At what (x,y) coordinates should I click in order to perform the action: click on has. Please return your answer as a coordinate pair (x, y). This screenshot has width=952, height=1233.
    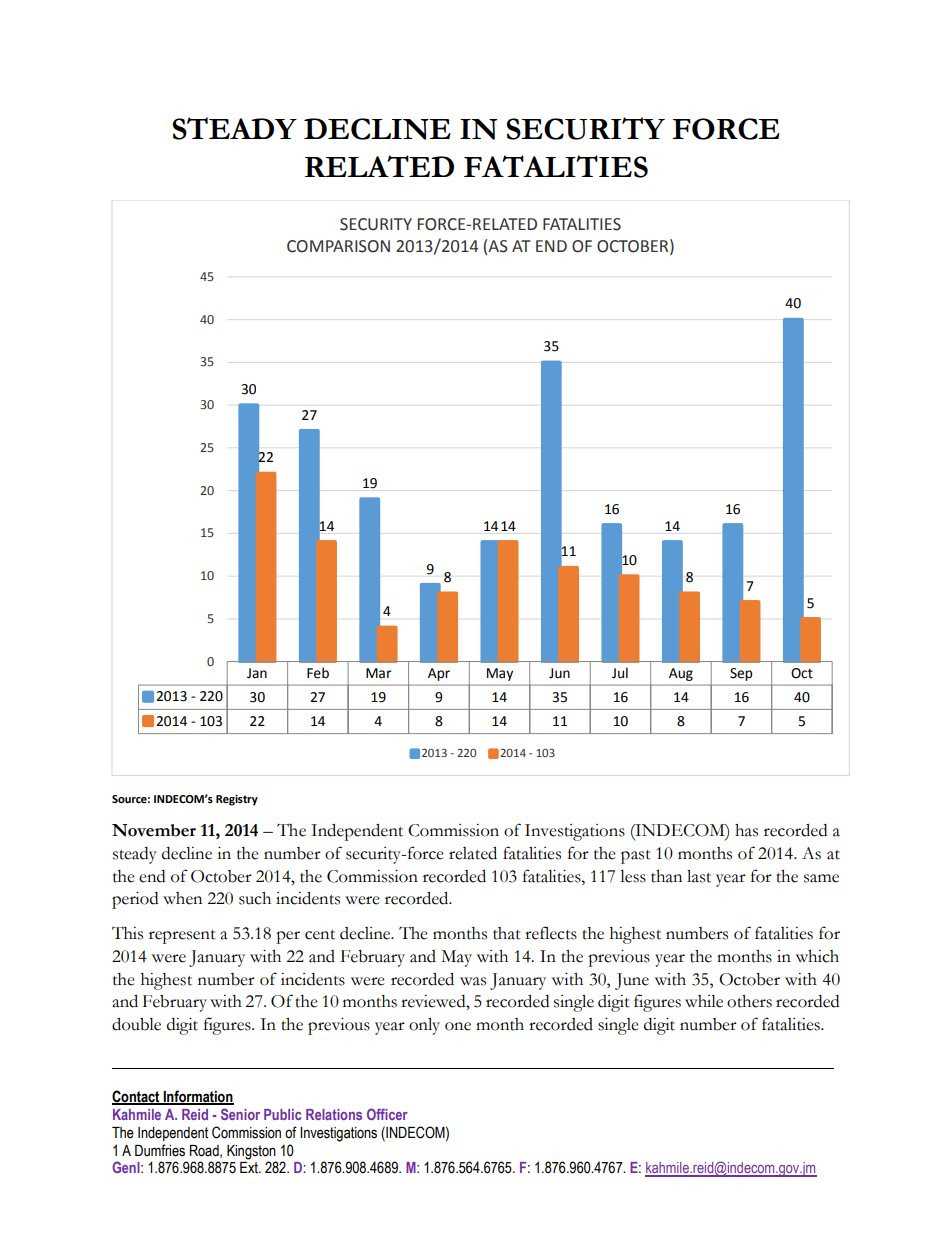
    Looking at the image, I should click on (746, 830).
